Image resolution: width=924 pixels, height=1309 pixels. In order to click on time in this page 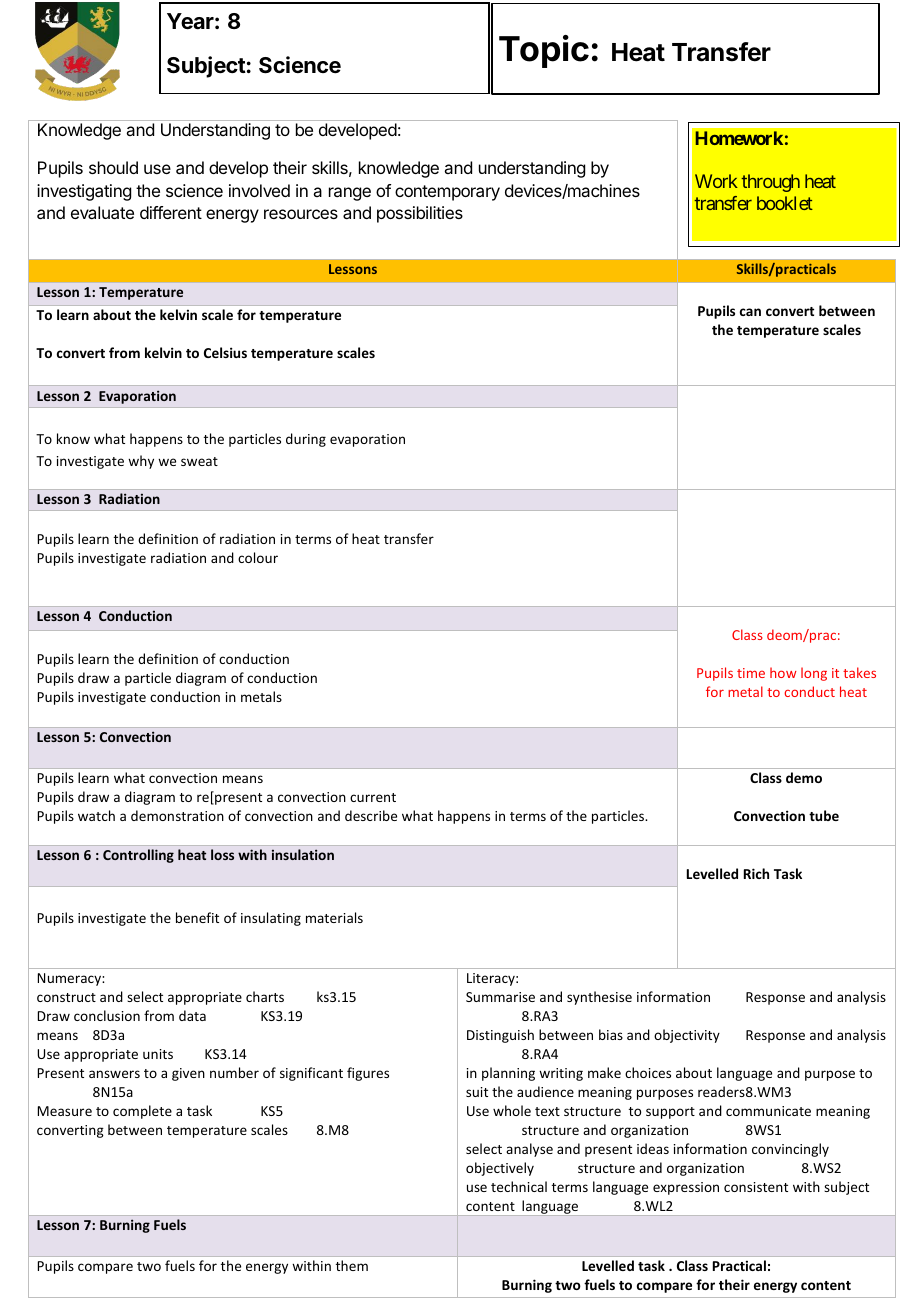, I will do `click(751, 673)`.
